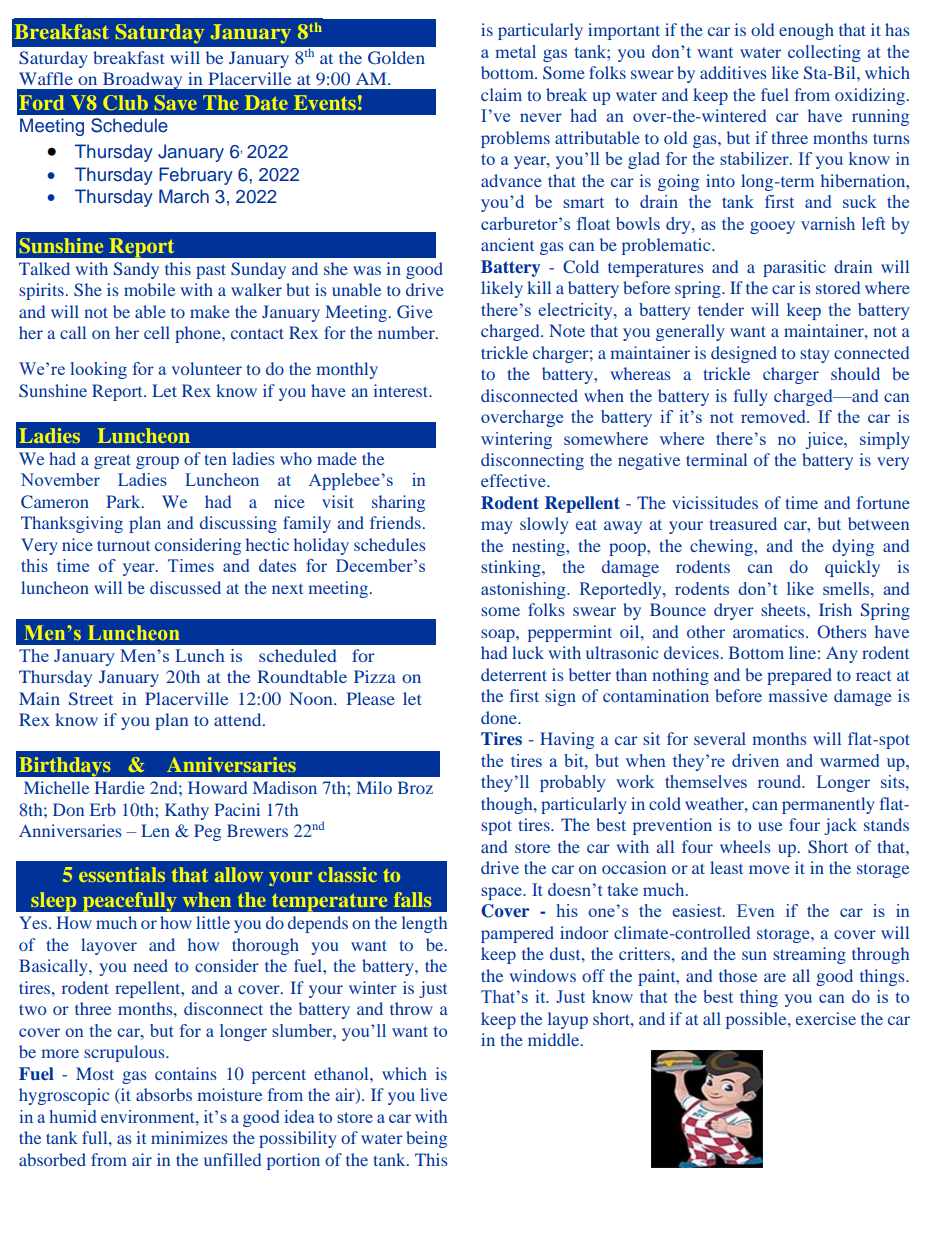  Describe the element at coordinates (426, 1139) in the document. I see `being` at that location.
